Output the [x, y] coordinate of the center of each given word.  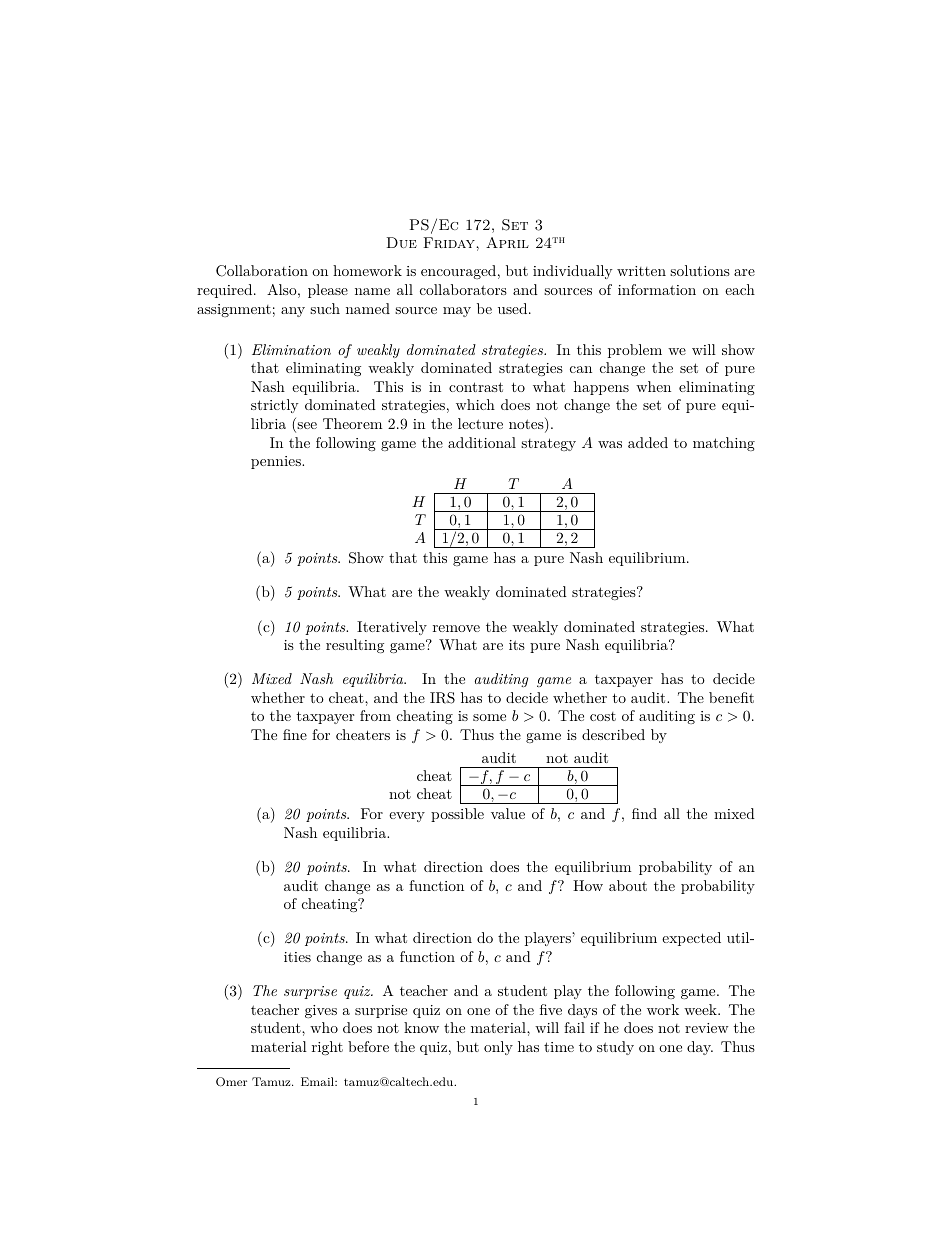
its [517, 645]
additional [482, 442]
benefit [731, 697]
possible [457, 815]
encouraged [460, 272]
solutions [700, 270]
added [648, 442]
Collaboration [262, 271]
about [628, 885]
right [327, 1048]
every [407, 817]
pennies [277, 462]
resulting [355, 646]
